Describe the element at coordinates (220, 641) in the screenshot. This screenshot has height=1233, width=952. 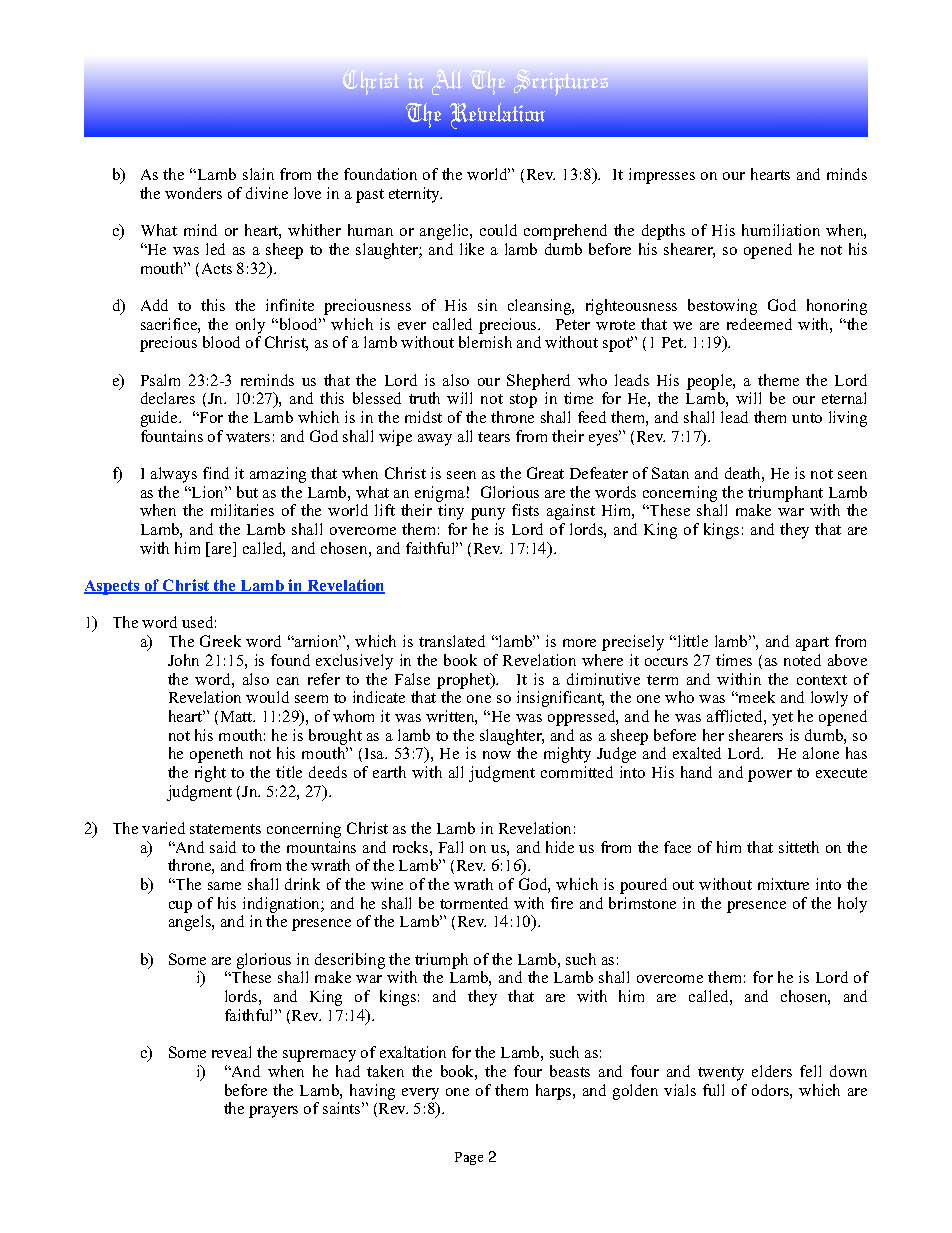
I see `Greek` at that location.
